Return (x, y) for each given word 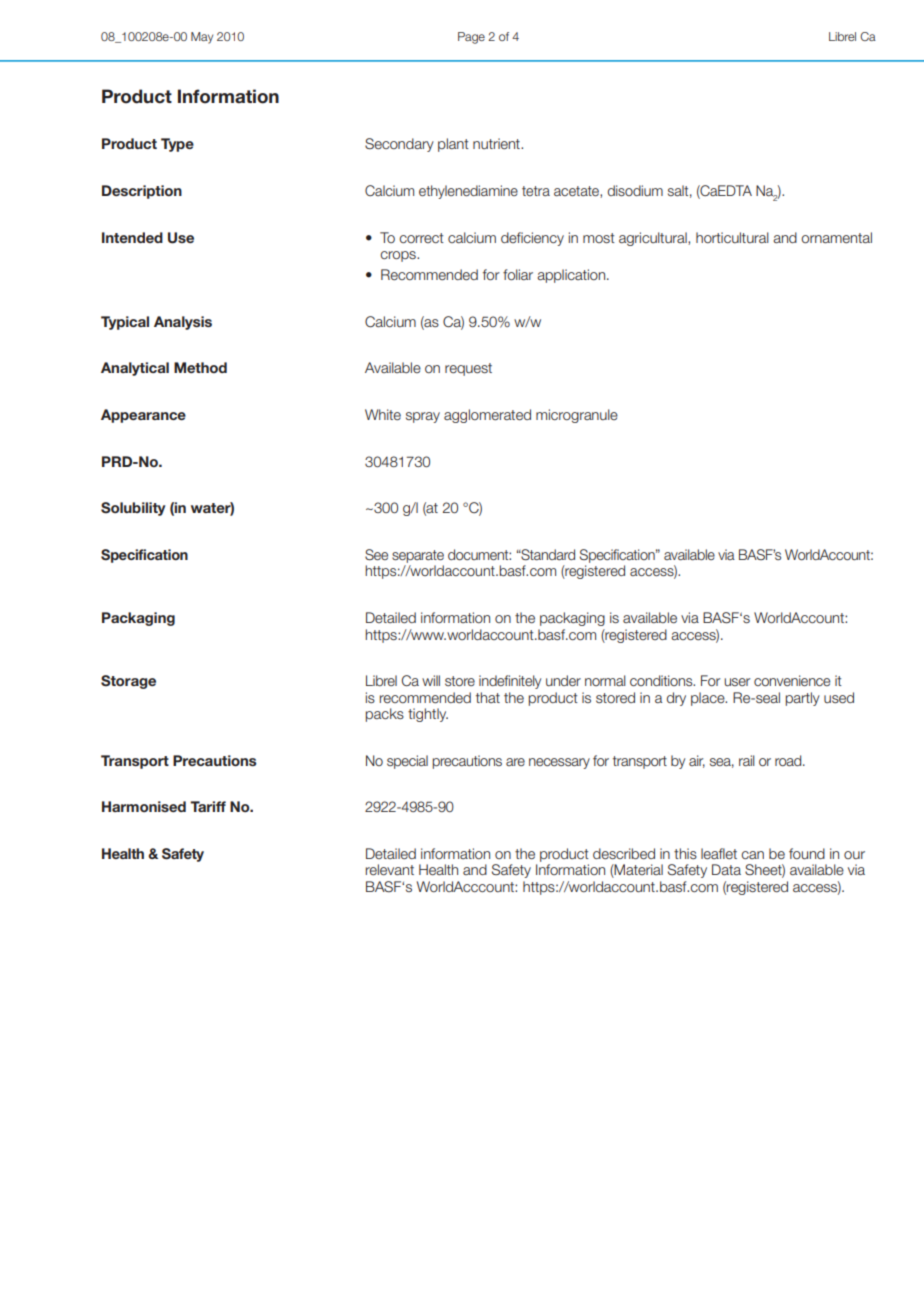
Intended (132, 237)
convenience (792, 680)
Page (471, 38)
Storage (128, 682)
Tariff (208, 806)
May (202, 38)
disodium (635, 190)
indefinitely (510, 682)
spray (423, 417)
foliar (518, 274)
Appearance (143, 416)
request (468, 369)
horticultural (732, 237)
